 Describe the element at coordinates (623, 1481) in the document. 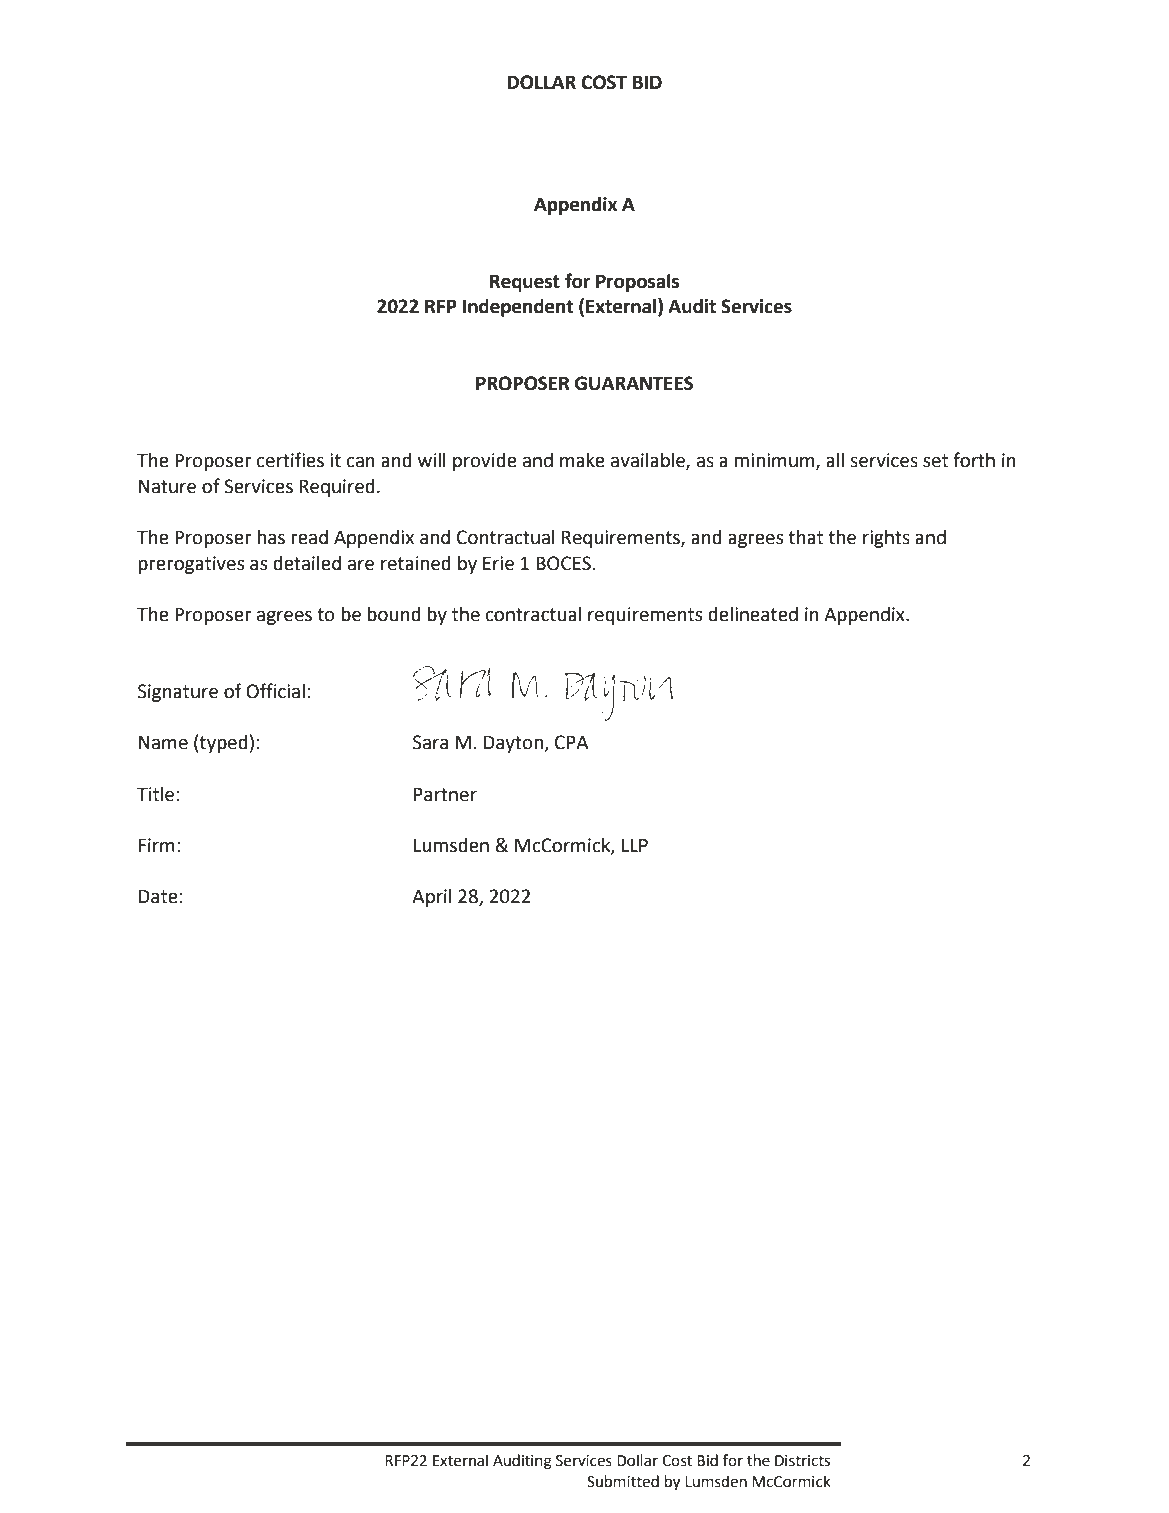

I see `Submitted` at that location.
